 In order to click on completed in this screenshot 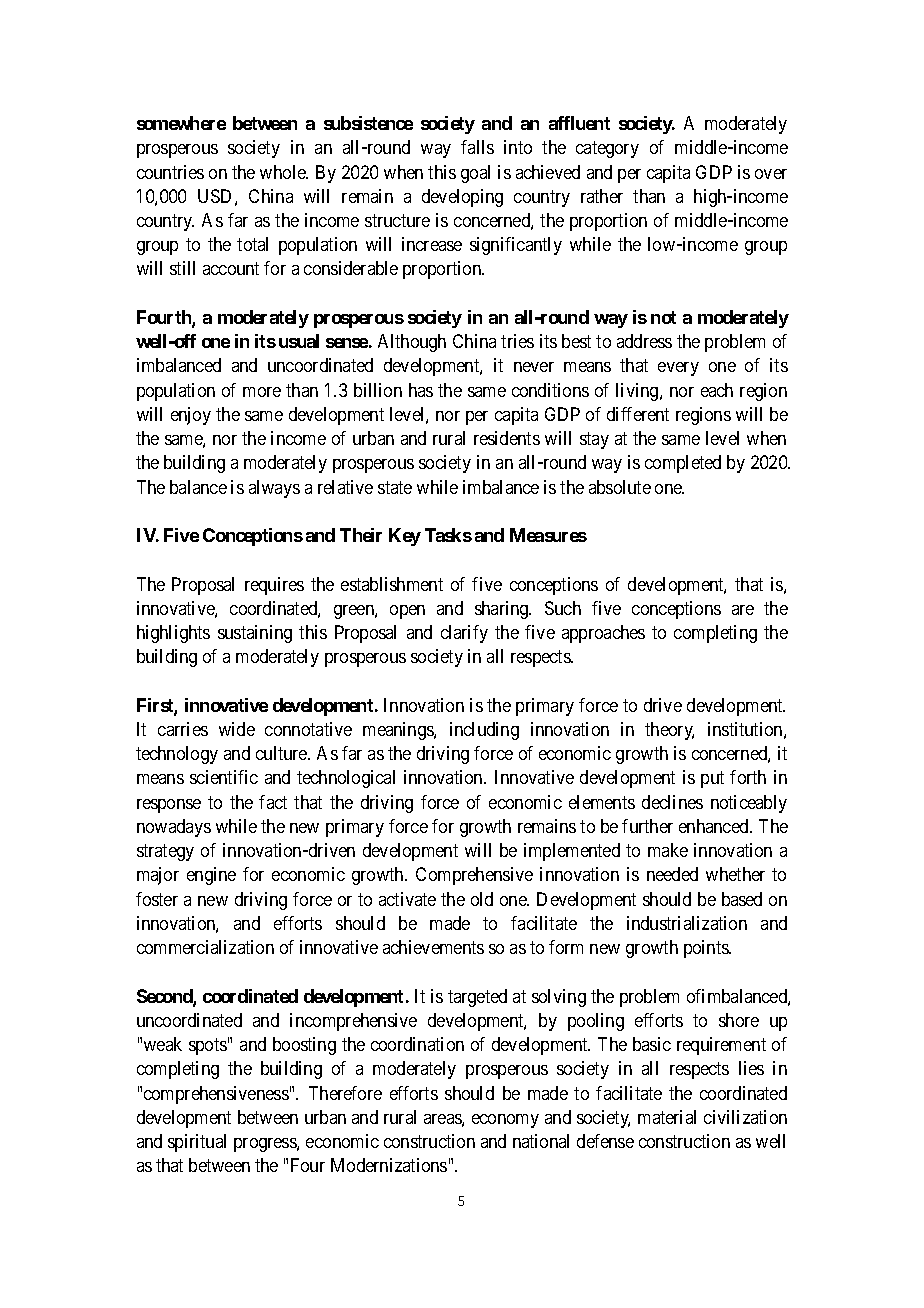, I will do `click(683, 464)`.
